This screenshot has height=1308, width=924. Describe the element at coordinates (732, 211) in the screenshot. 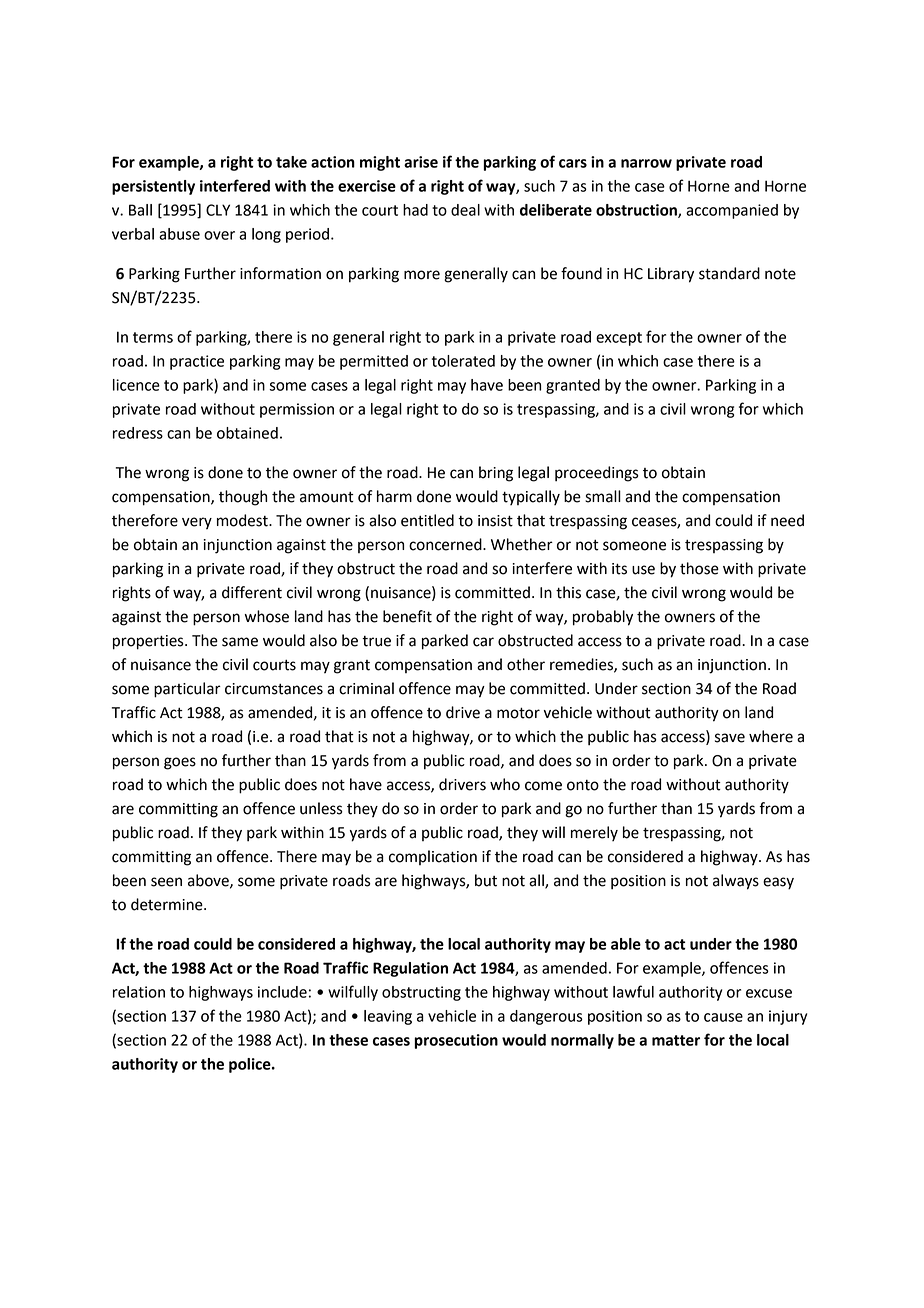

I see `accompanied` at that location.
